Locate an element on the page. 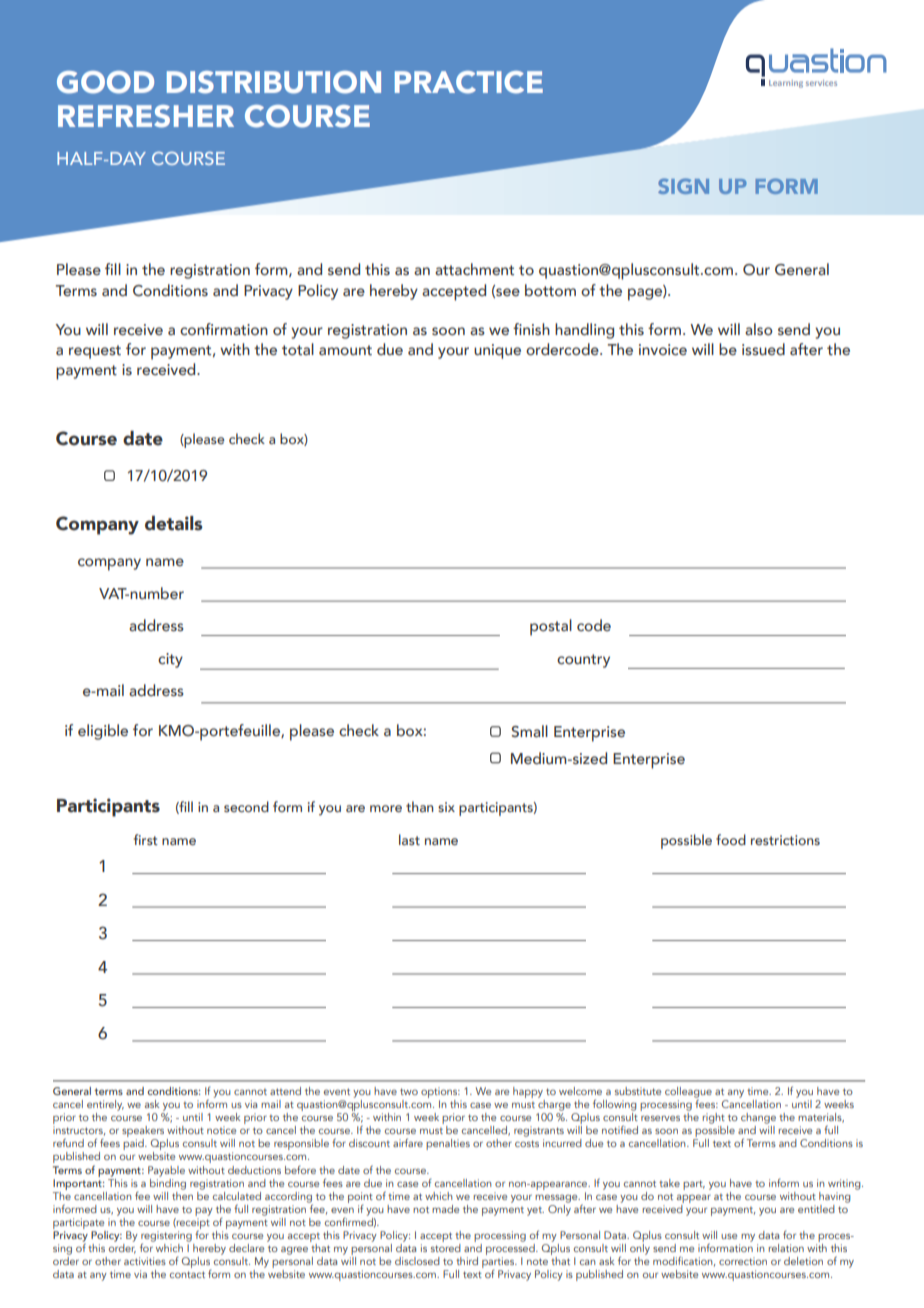 The width and height of the document is (924, 1308). country is located at coordinates (583, 661).
